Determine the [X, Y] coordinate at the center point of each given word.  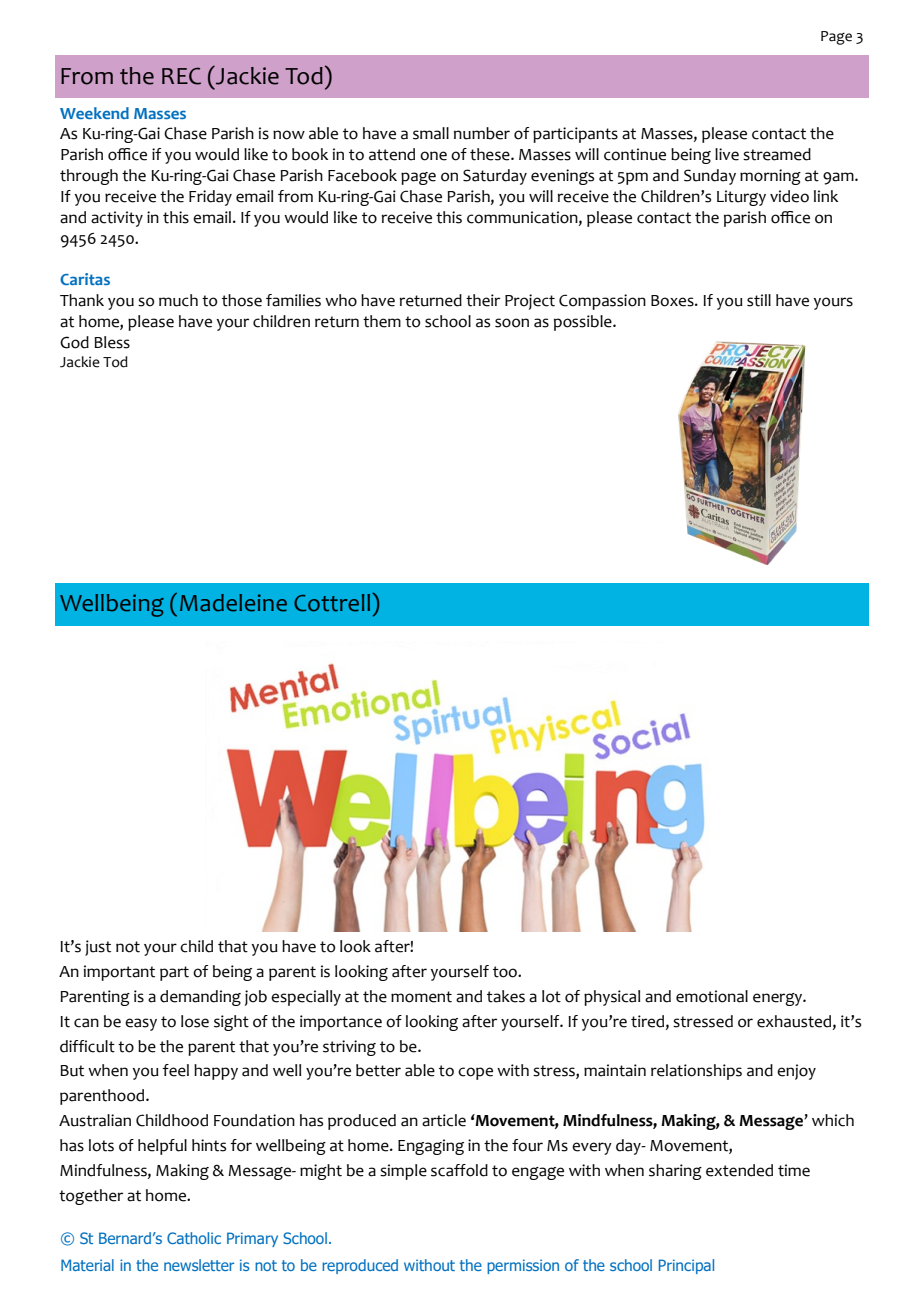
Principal [686, 1266]
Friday [210, 198]
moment [421, 997]
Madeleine [233, 603]
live [727, 154]
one [433, 156]
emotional [712, 996]
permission [523, 1266]
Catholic [194, 1238]
